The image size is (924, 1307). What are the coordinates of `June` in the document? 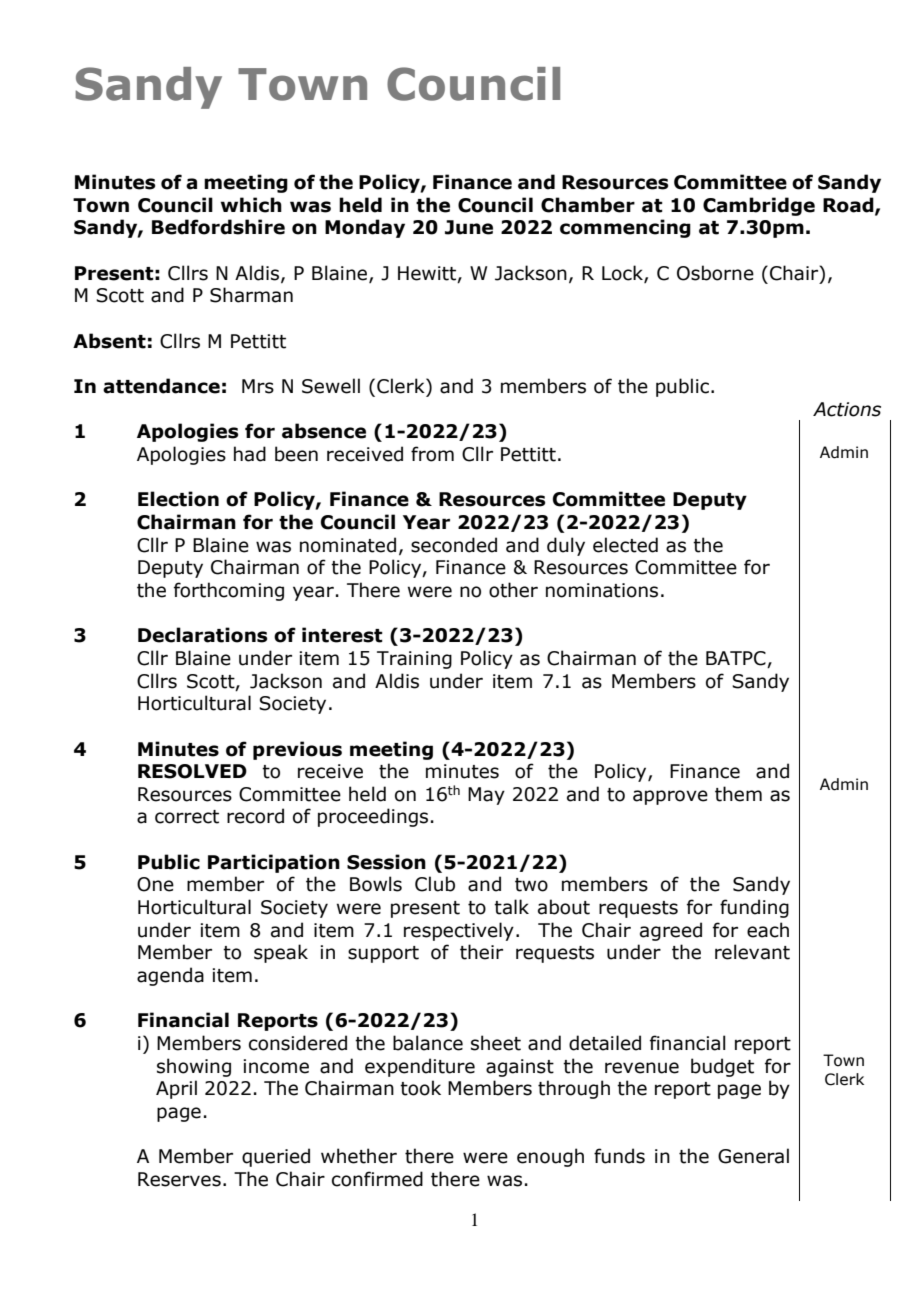 It's located at (469, 227).
